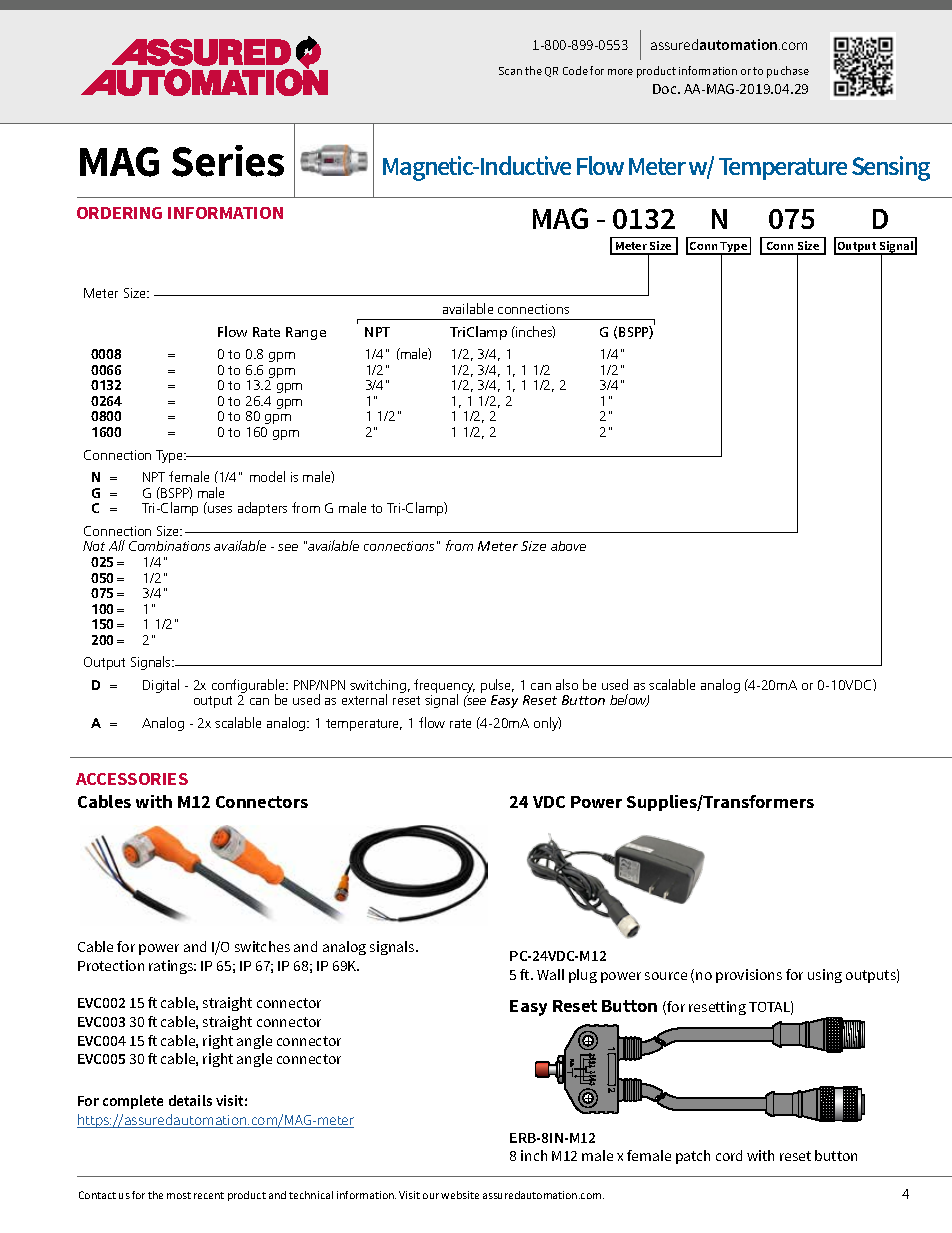 The image size is (952, 1233). What do you see at coordinates (228, 161) in the image?
I see `Series` at bounding box center [228, 161].
